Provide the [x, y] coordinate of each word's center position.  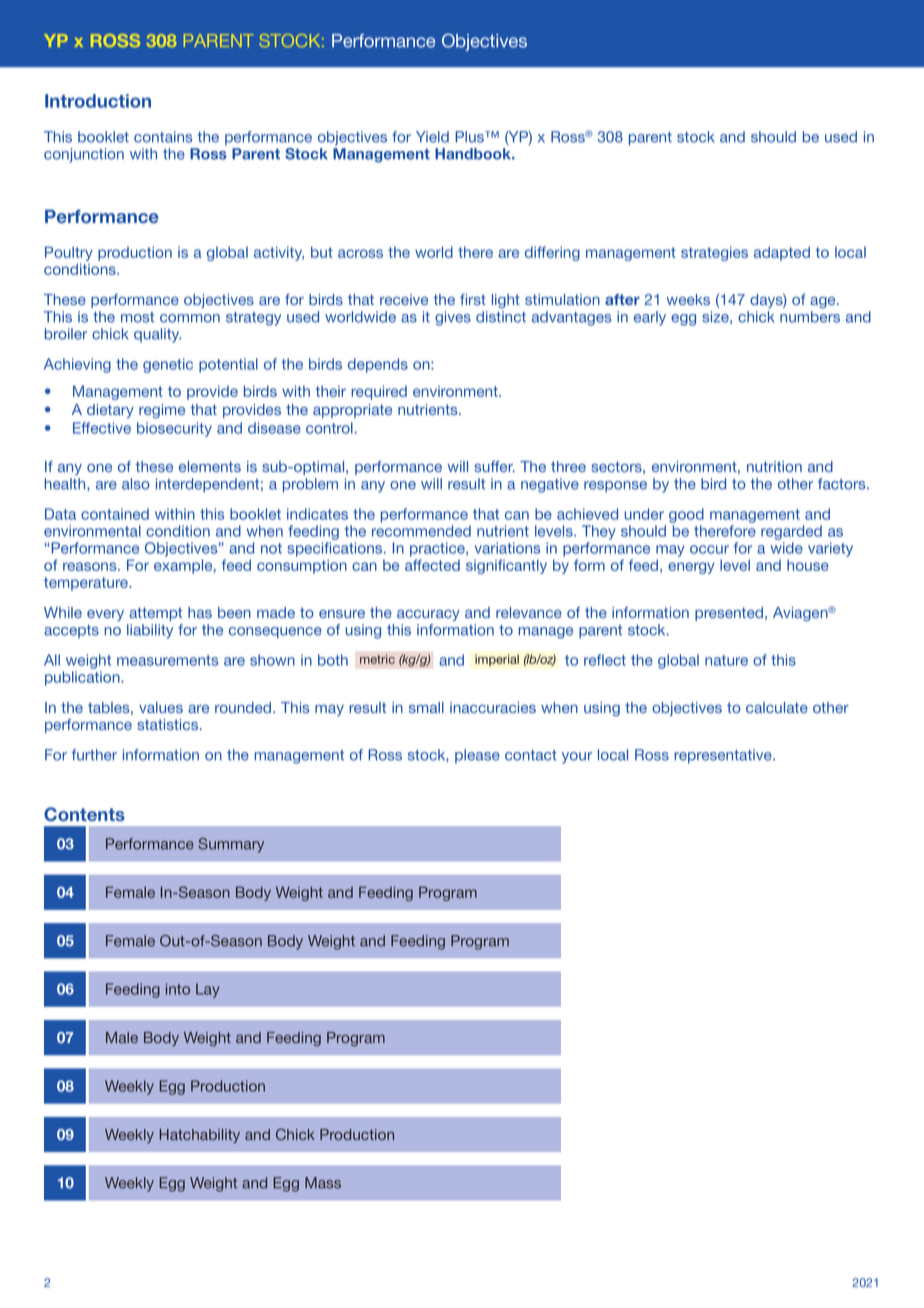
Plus [470, 137]
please [477, 756]
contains [163, 137]
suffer [494, 466]
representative [724, 756]
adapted [782, 253]
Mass [323, 1183]
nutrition [774, 466]
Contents [84, 814]
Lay [208, 990]
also [136, 484]
